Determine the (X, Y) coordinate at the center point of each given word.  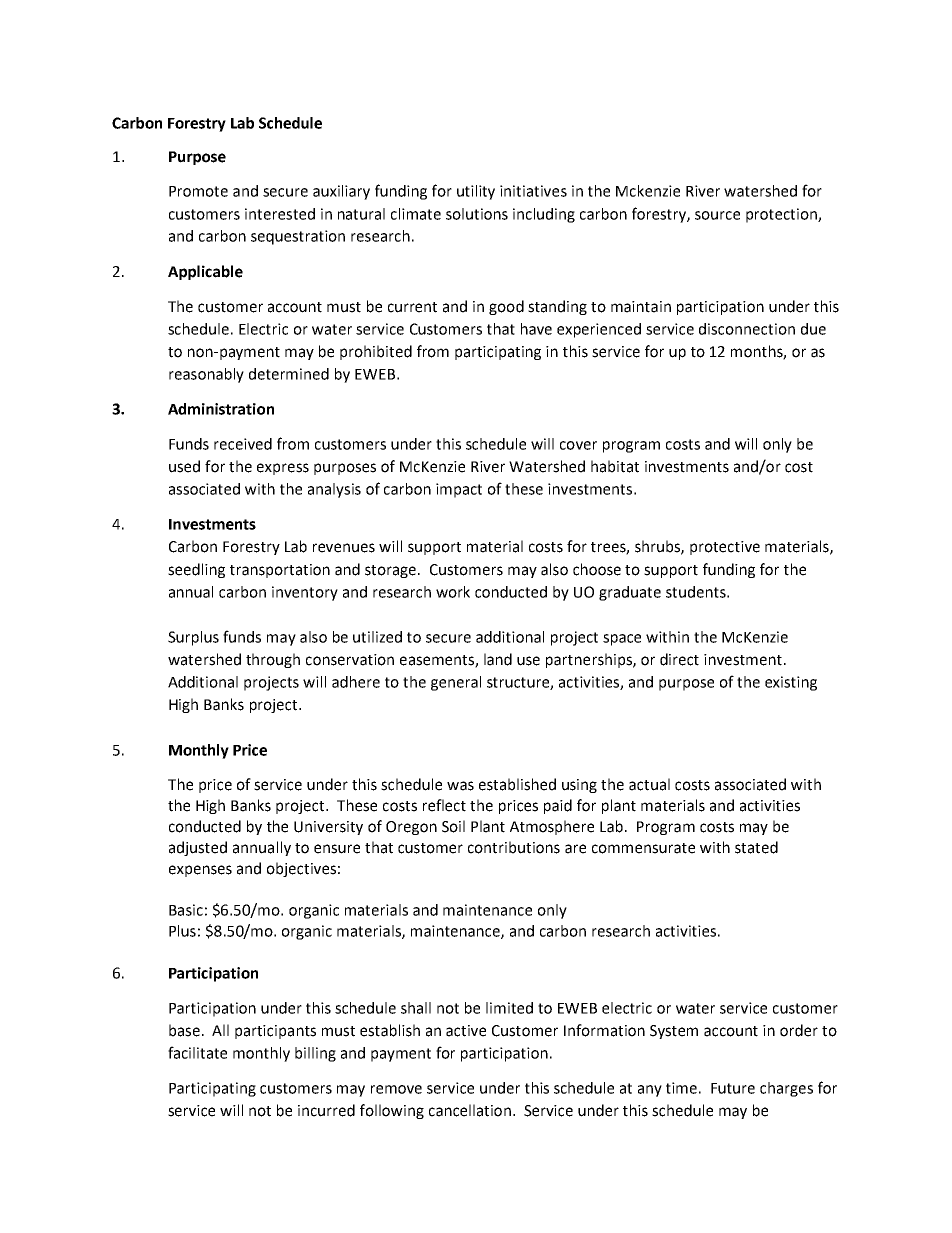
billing (315, 1054)
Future (733, 1088)
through (273, 660)
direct (679, 659)
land (498, 659)
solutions (477, 214)
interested (280, 214)
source (717, 215)
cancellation (470, 1110)
